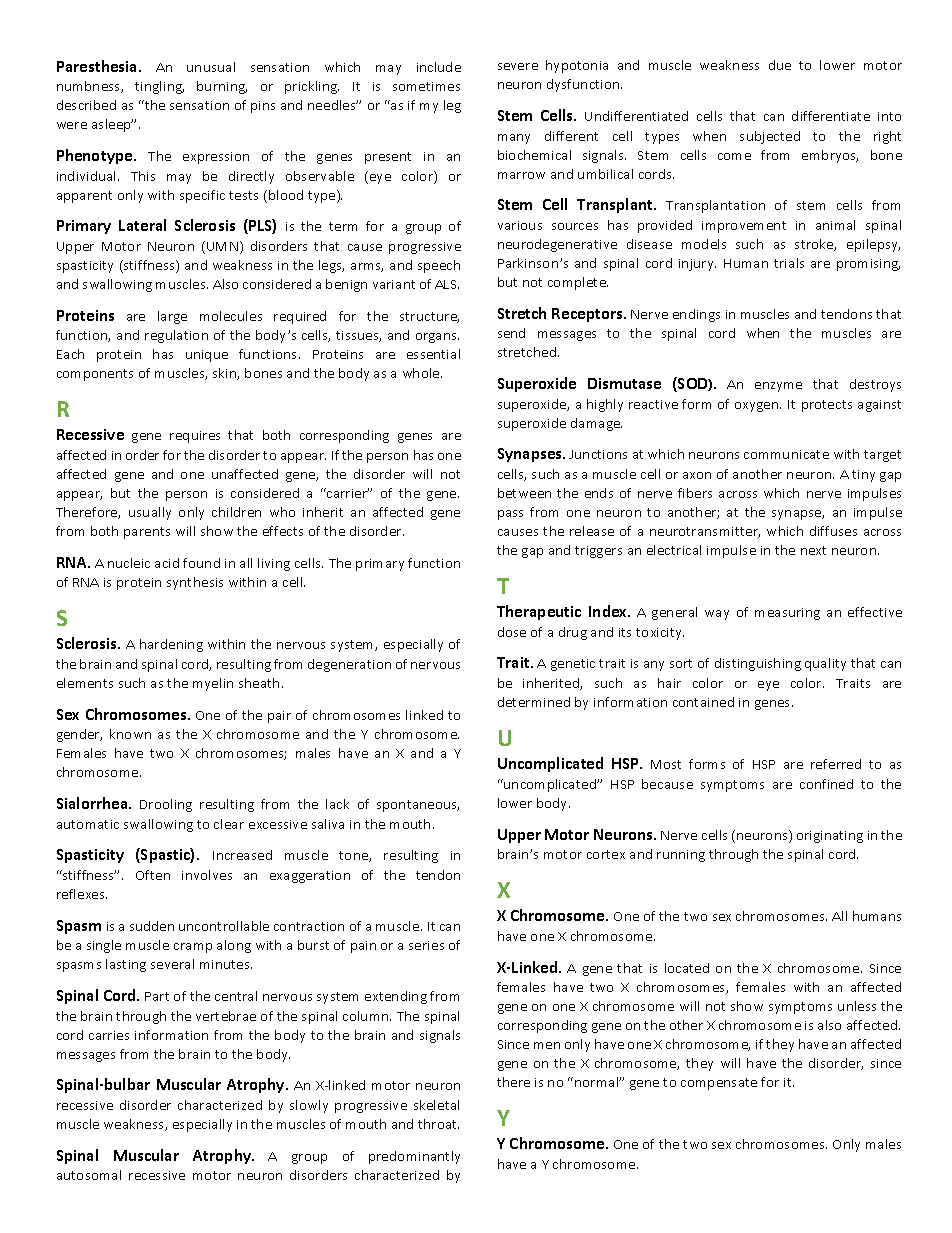  What do you see at coordinates (222, 87) in the screenshot?
I see `burning` at bounding box center [222, 87].
